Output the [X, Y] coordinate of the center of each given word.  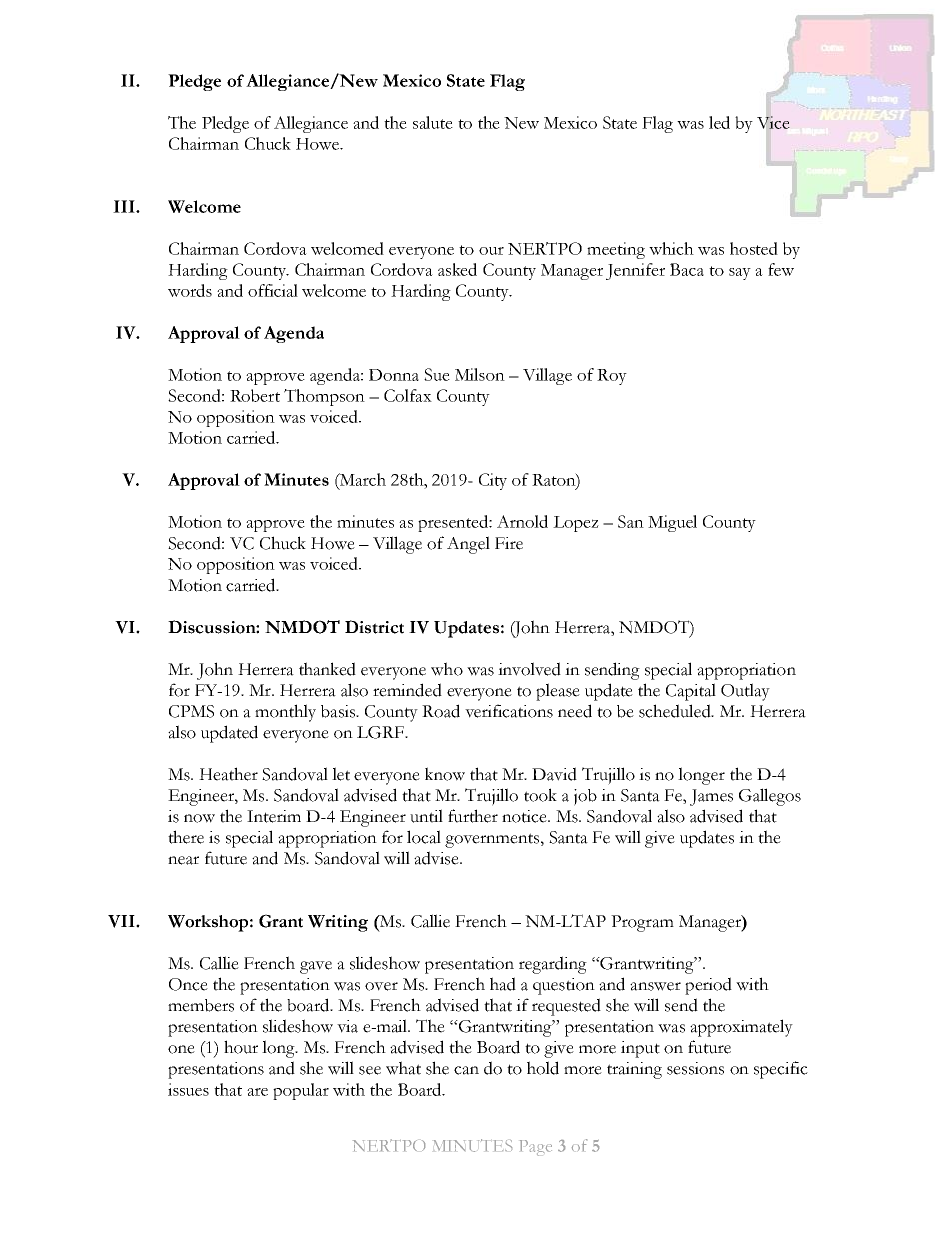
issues [188, 1089]
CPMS [191, 711]
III [125, 206]
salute [433, 122]
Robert [255, 395]
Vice [773, 122]
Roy [612, 377]
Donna [394, 375]
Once [188, 984]
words [190, 290]
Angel [468, 545]
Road [441, 711]
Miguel [672, 523]
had [503, 984]
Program [642, 923]
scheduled [676, 711]
